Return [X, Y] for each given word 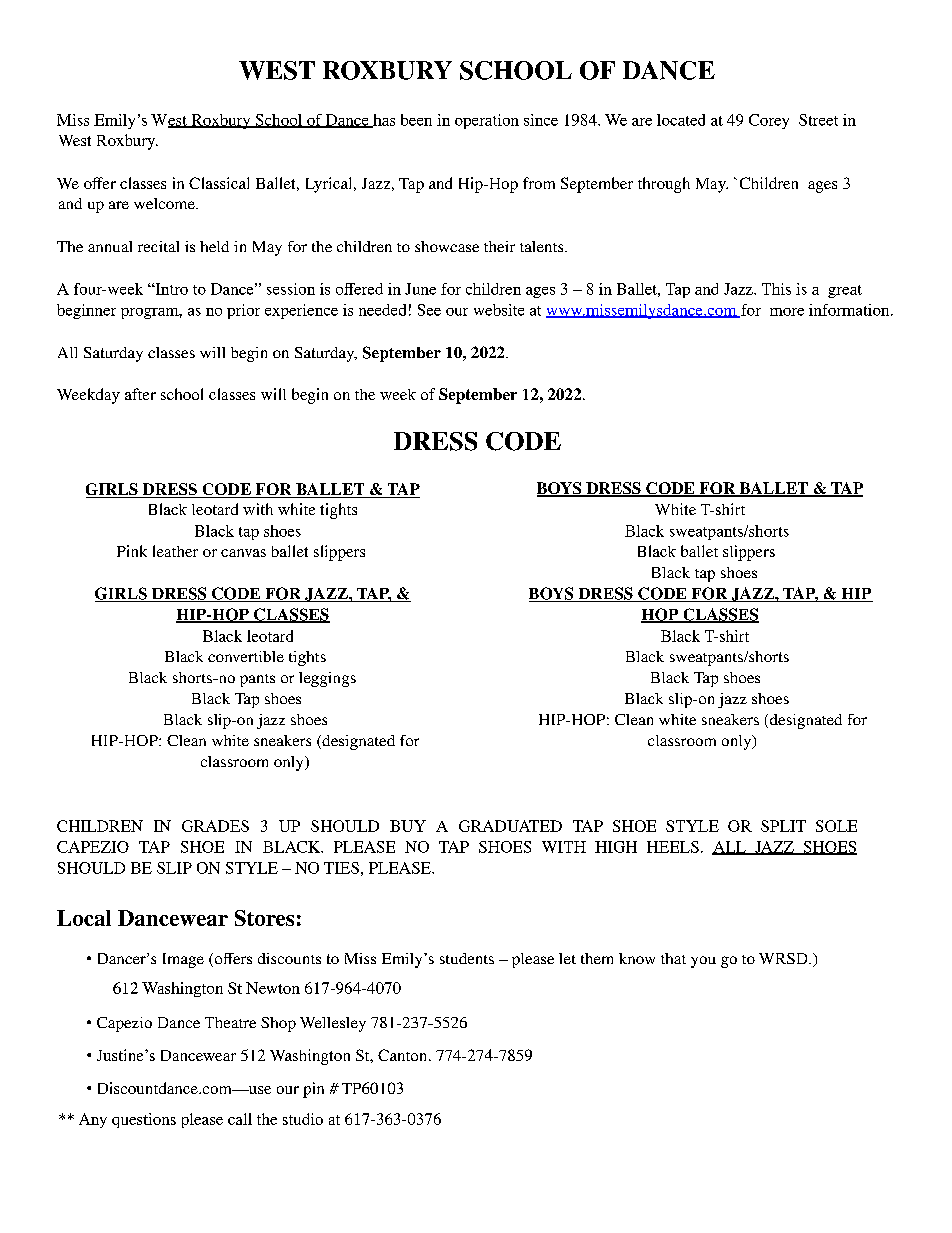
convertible [246, 656]
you [703, 962]
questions [144, 1120]
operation [487, 121]
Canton [404, 1055]
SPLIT [783, 826]
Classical [219, 183]
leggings [327, 679]
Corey [769, 121]
